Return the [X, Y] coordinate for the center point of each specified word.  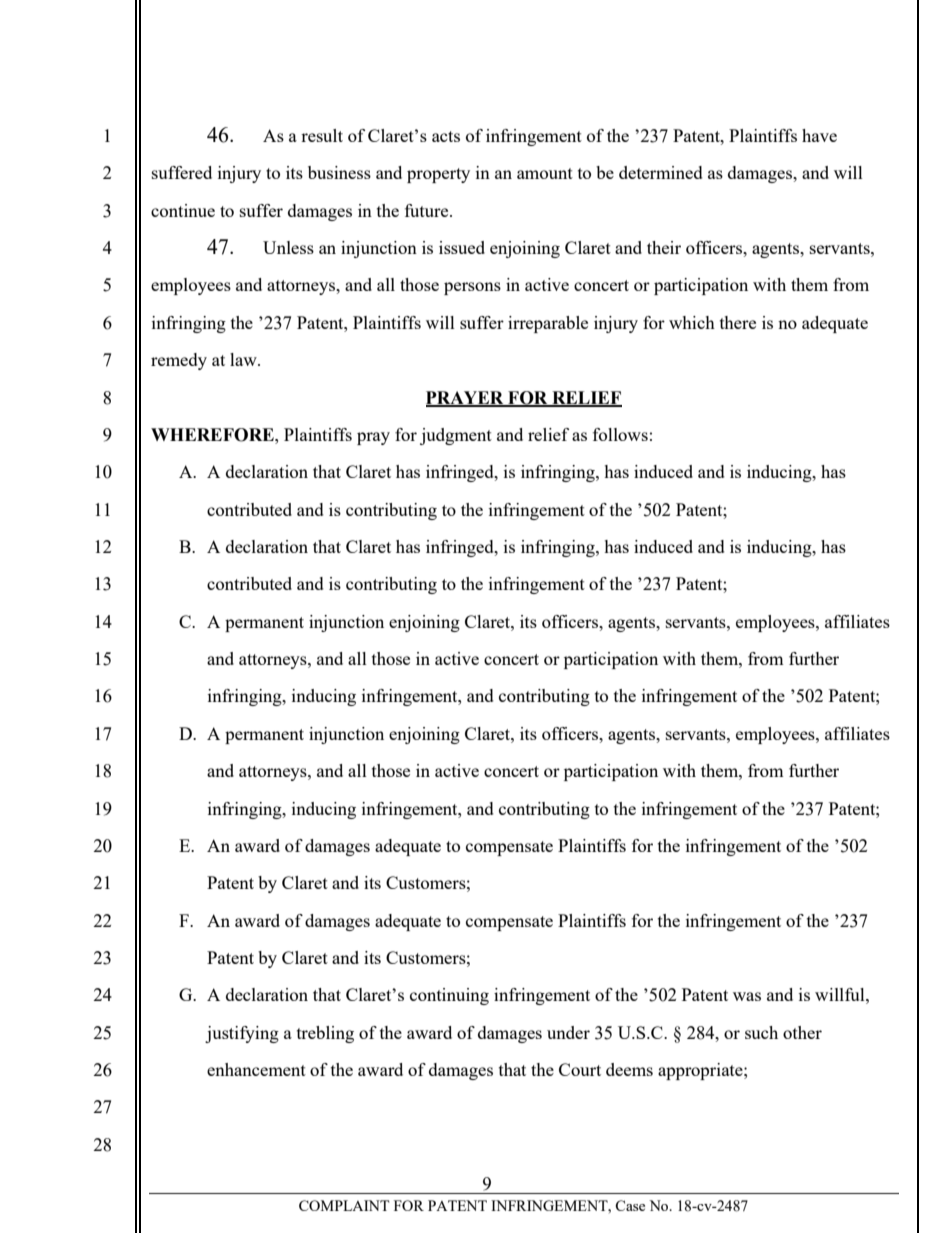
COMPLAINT [344, 1205]
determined [661, 172]
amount [545, 173]
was [747, 996]
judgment [456, 436]
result [322, 135]
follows [620, 434]
